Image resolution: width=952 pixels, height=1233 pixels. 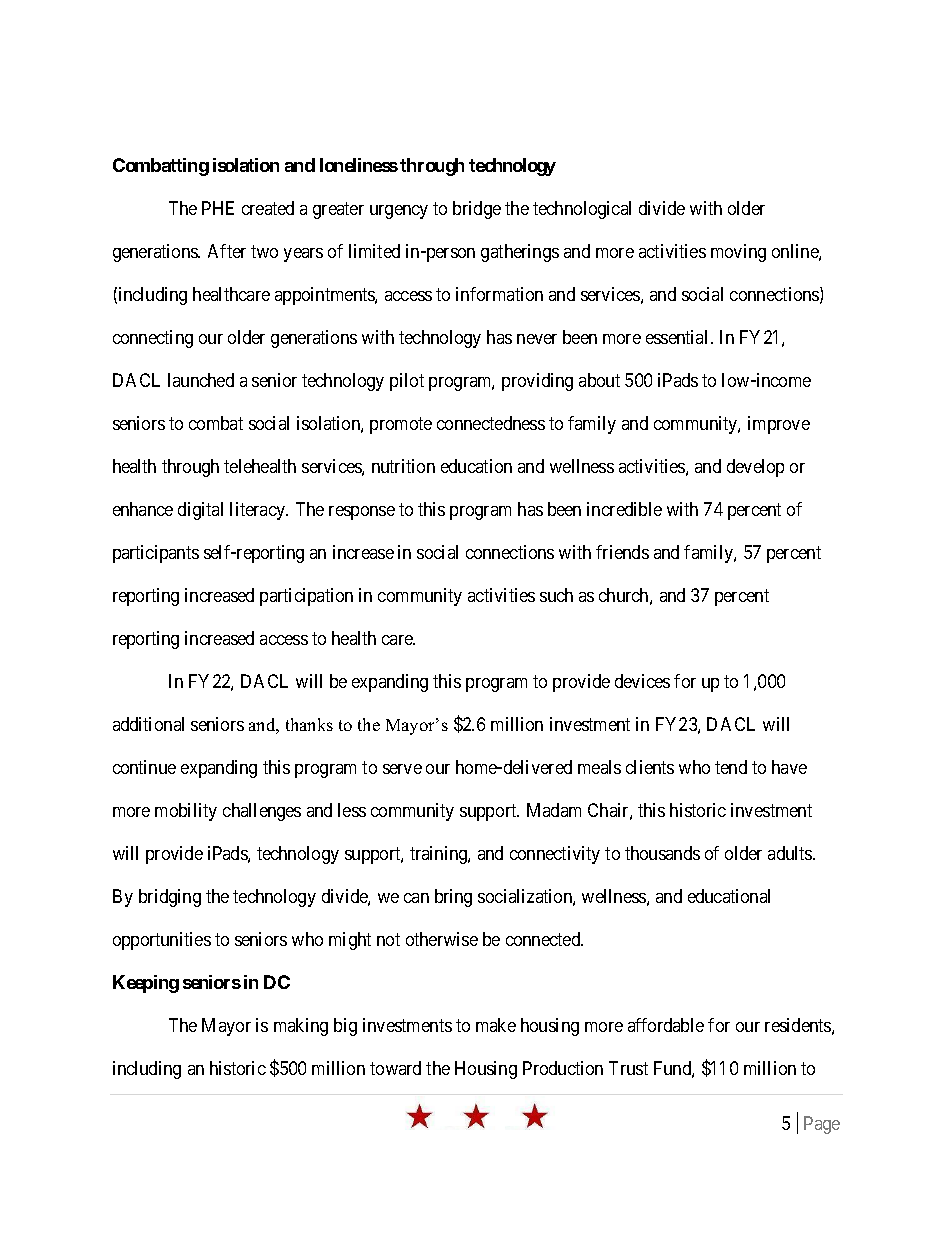 I want to click on moving, so click(x=738, y=253).
